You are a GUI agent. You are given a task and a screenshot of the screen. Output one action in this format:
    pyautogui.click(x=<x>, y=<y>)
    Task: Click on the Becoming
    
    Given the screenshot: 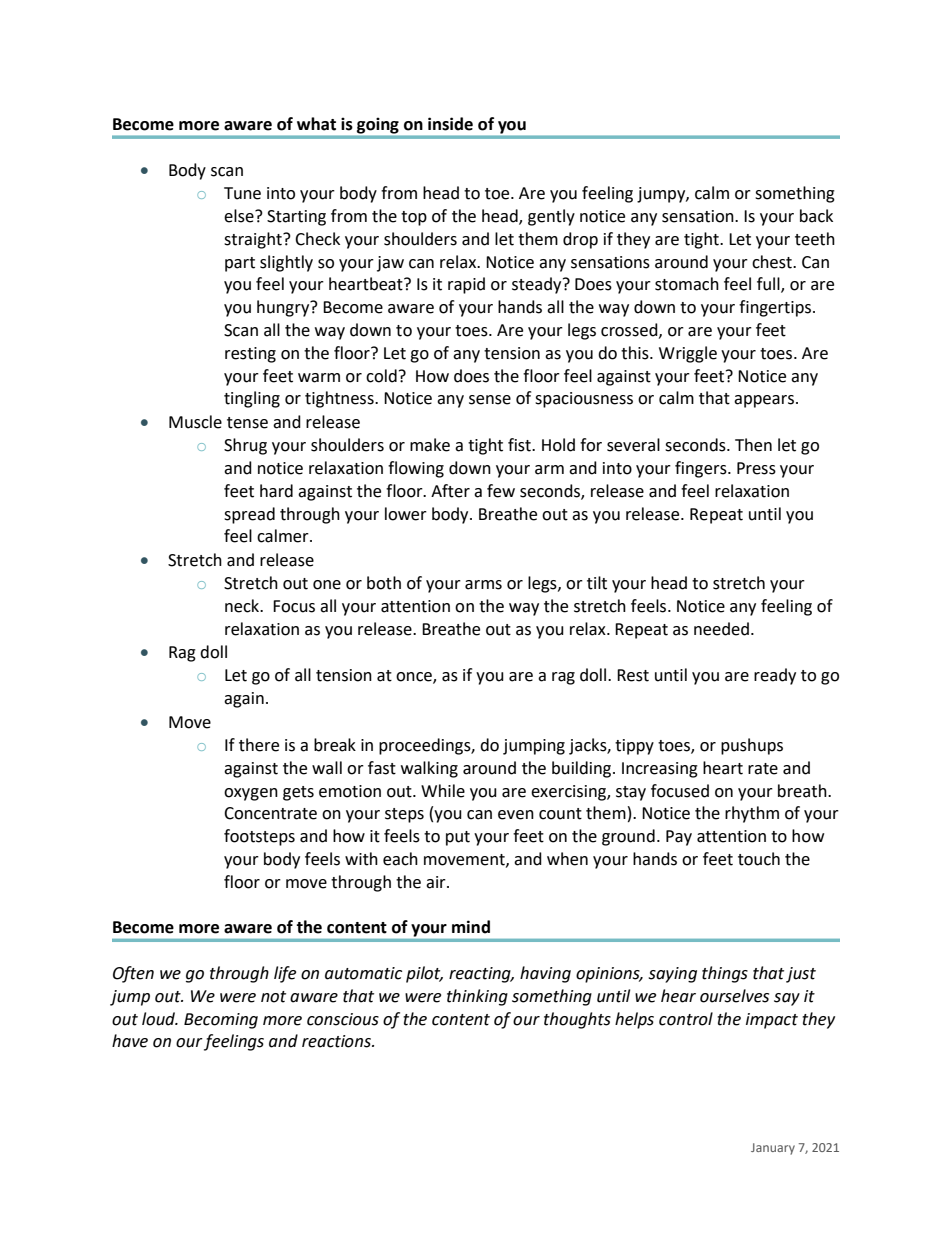 What is the action you would take?
    pyautogui.click(x=221, y=1021)
